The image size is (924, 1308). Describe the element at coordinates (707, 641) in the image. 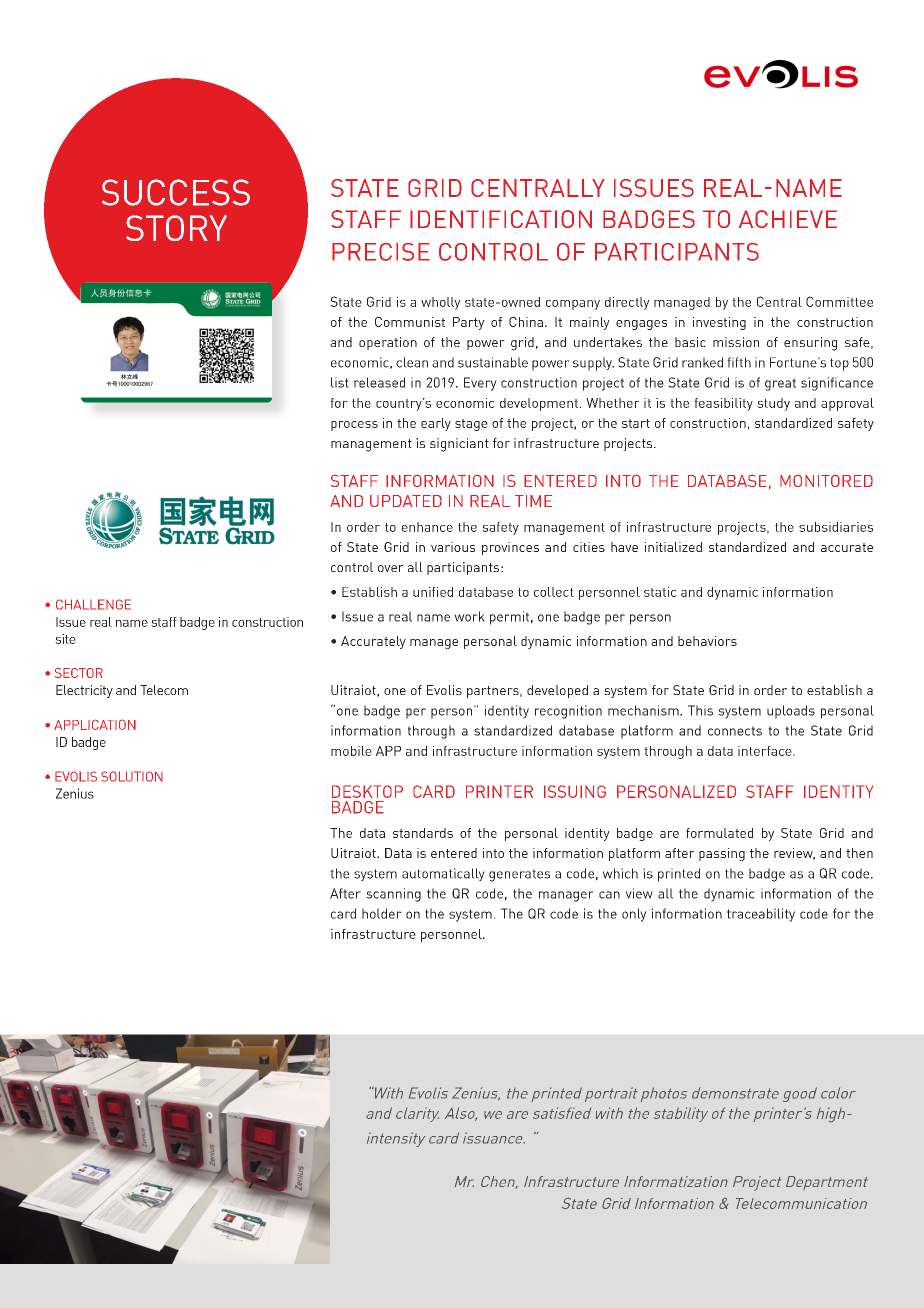

I see `behaviors` at that location.
